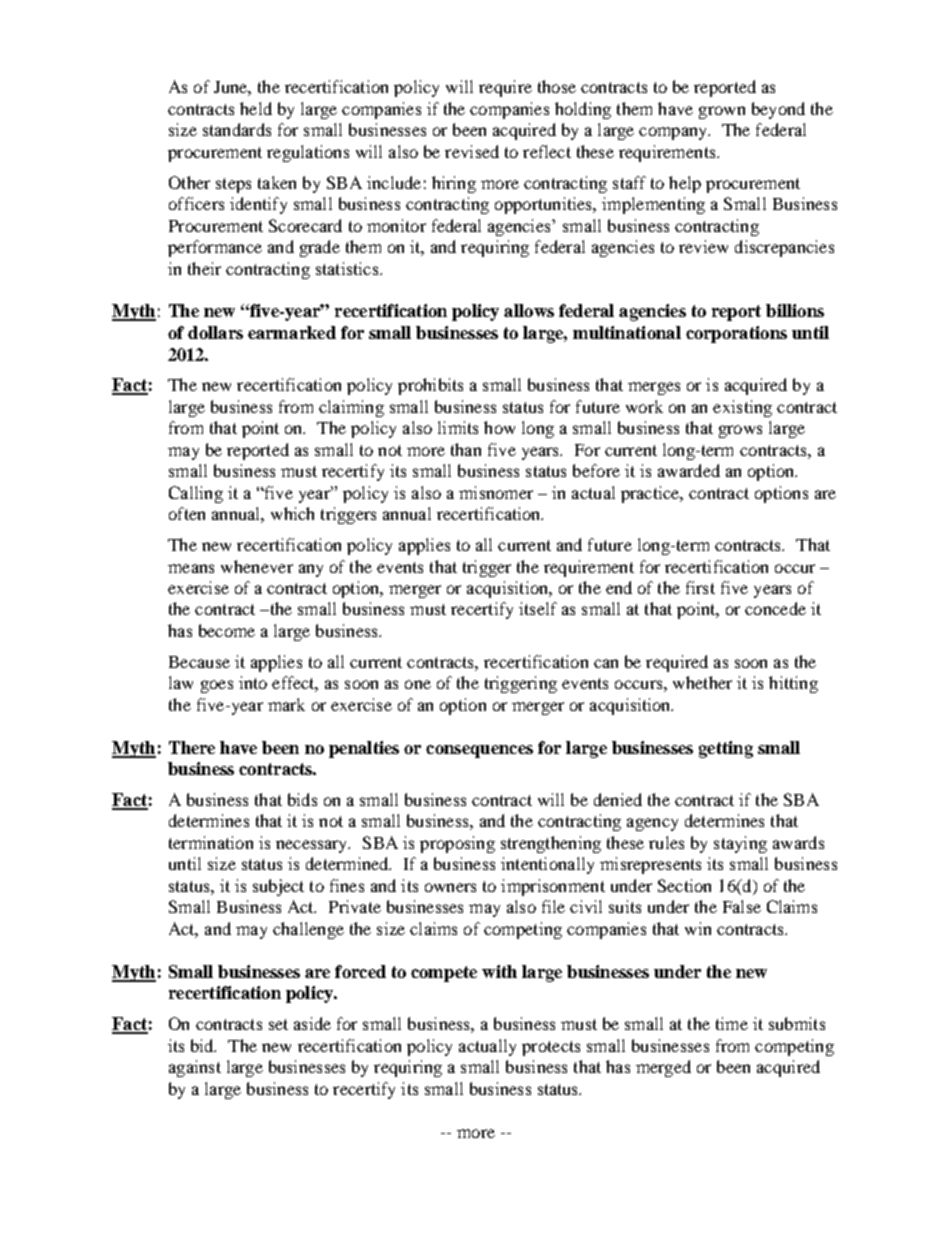  What do you see at coordinates (551, 1048) in the screenshot?
I see `protects` at bounding box center [551, 1048].
